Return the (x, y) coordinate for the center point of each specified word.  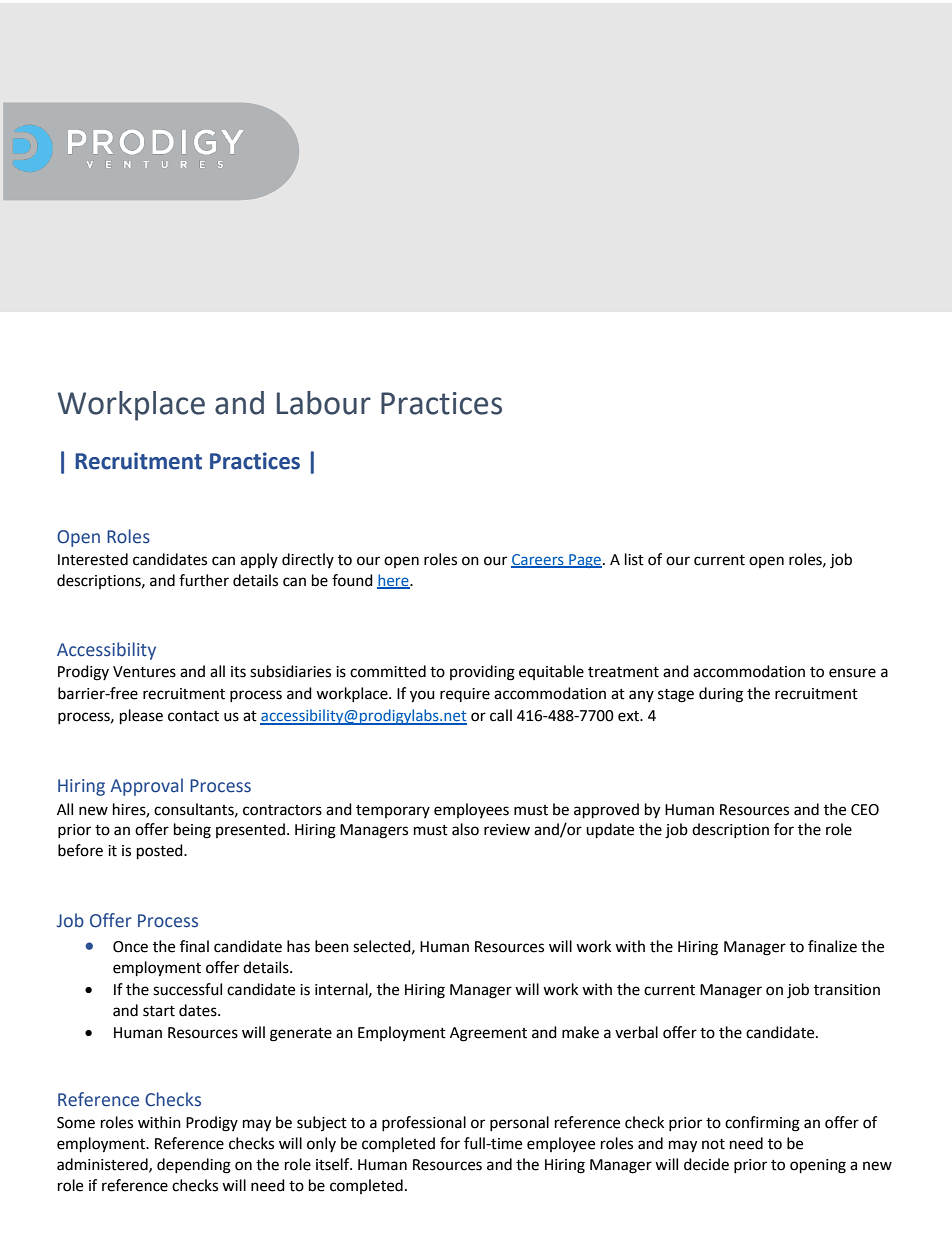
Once (130, 947)
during (721, 695)
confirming (762, 1124)
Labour (324, 403)
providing (482, 673)
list (634, 559)
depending (194, 1166)
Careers (538, 561)
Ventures (144, 672)
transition (847, 990)
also (465, 829)
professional (424, 1123)
